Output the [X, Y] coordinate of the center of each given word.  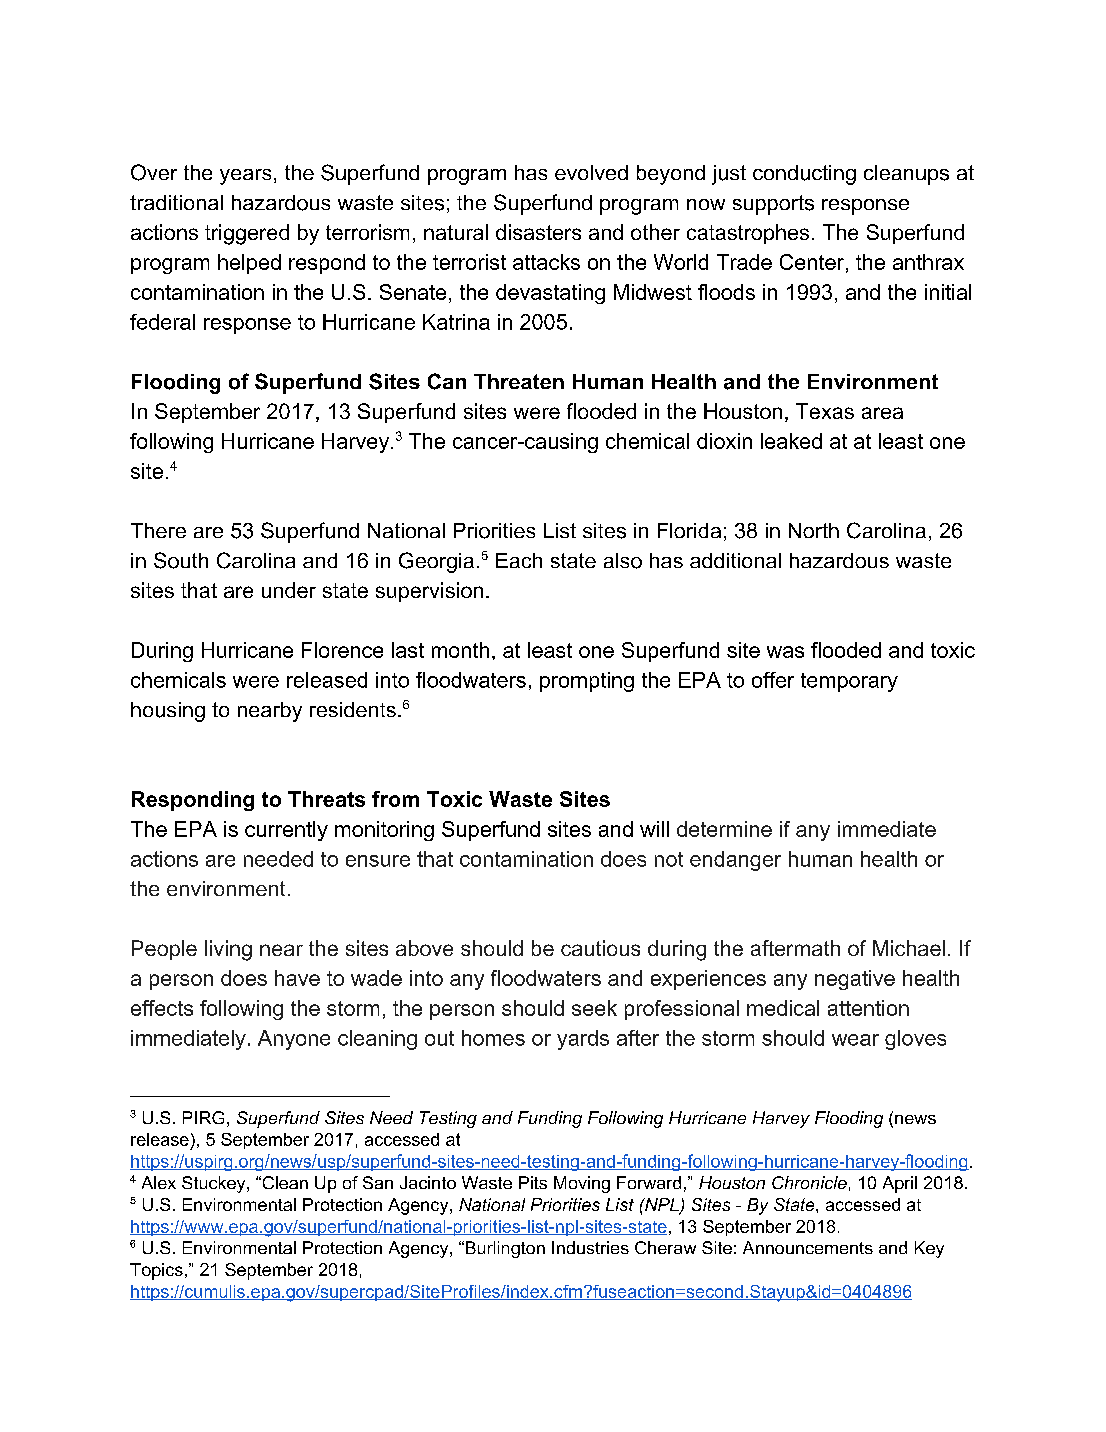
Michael [909, 948]
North [814, 530]
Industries [590, 1247]
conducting [804, 175]
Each [519, 560]
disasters [538, 232]
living [228, 950]
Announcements [808, 1247]
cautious [600, 948]
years [245, 177]
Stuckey [215, 1184]
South [181, 560]
